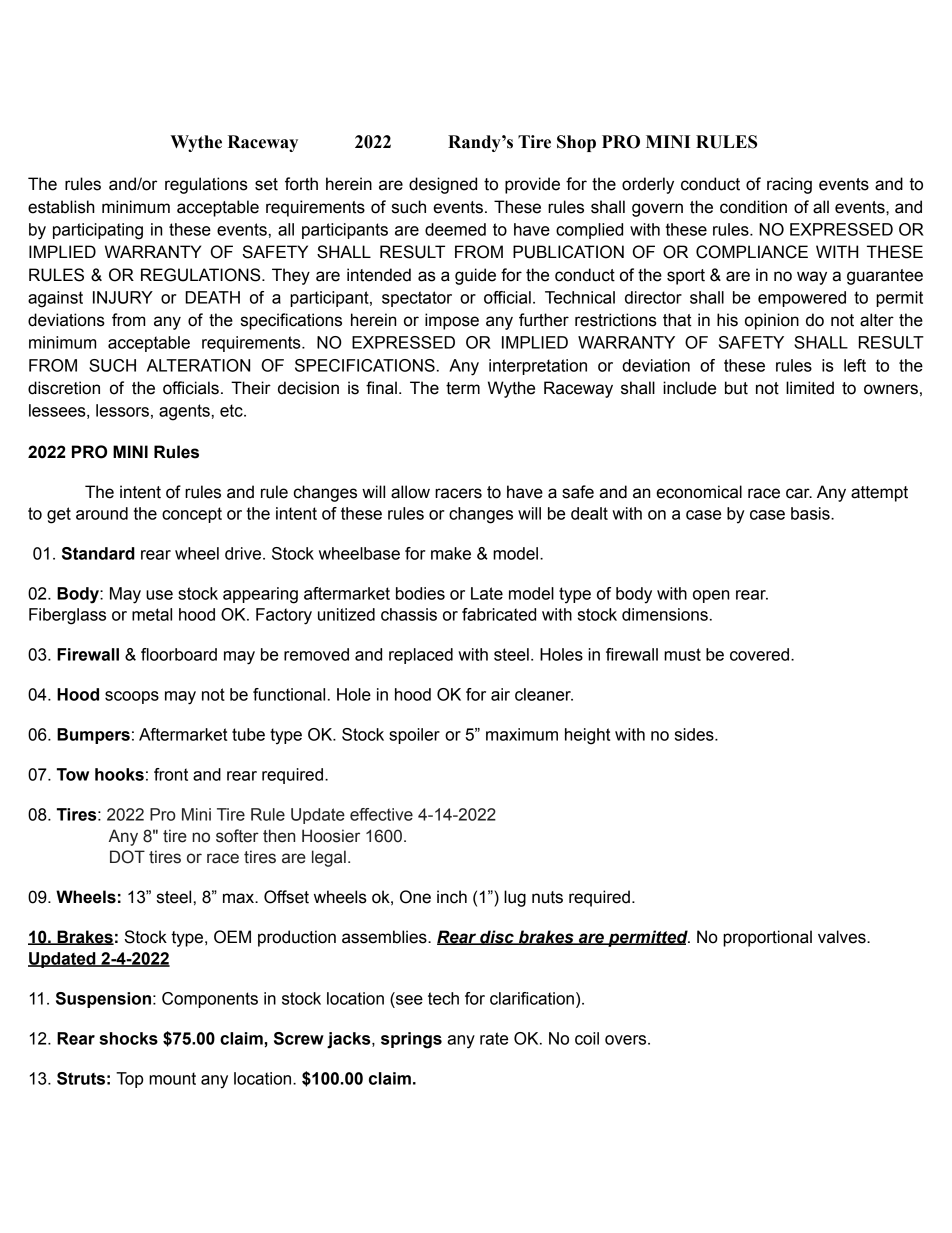 The image size is (952, 1233). I want to click on limited, so click(810, 388).
